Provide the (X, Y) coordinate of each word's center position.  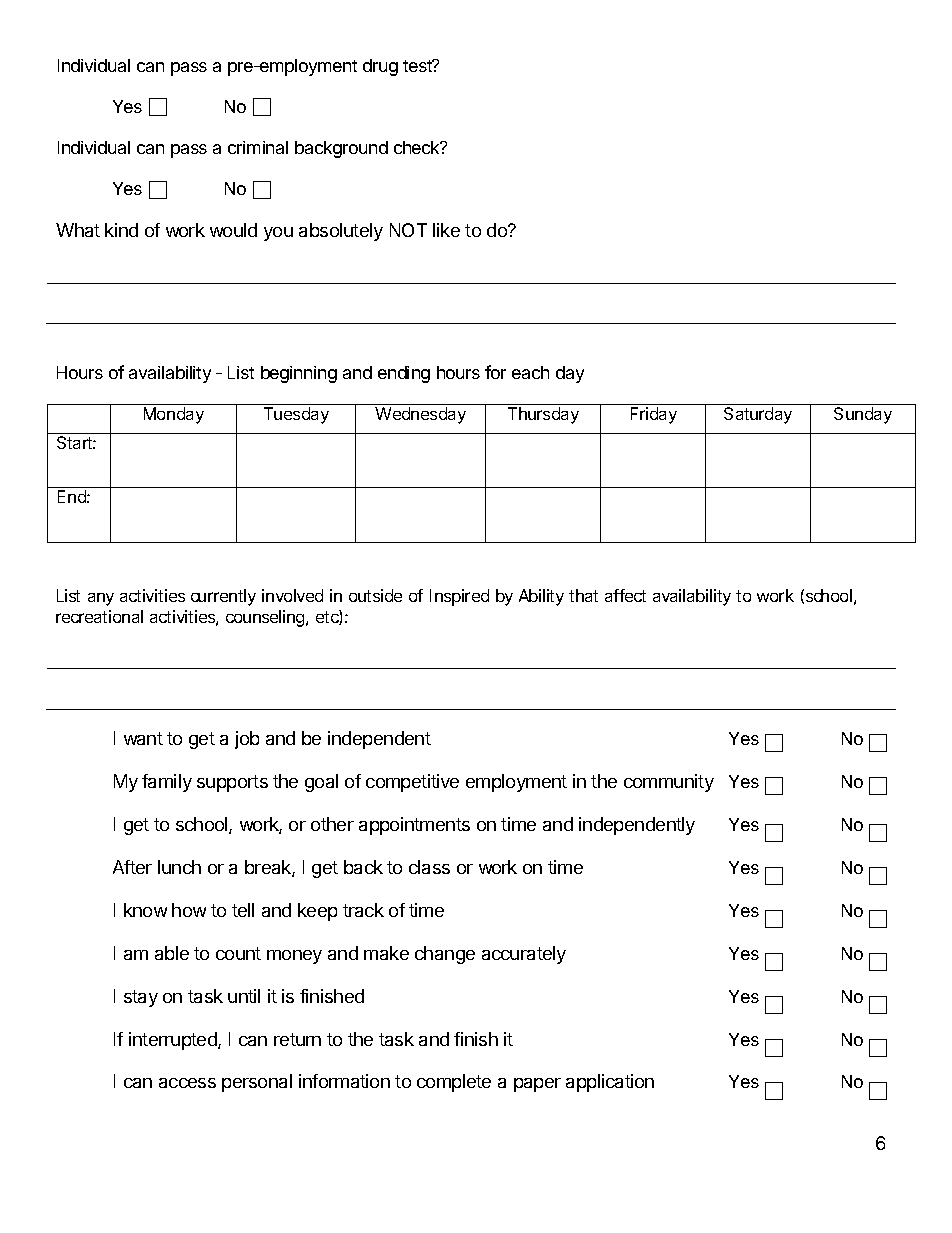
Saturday (758, 415)
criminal (258, 147)
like (446, 230)
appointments (414, 826)
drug (380, 67)
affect (625, 595)
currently (223, 597)
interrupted (174, 1041)
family (167, 783)
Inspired (459, 597)
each (530, 372)
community (669, 783)
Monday (174, 415)
